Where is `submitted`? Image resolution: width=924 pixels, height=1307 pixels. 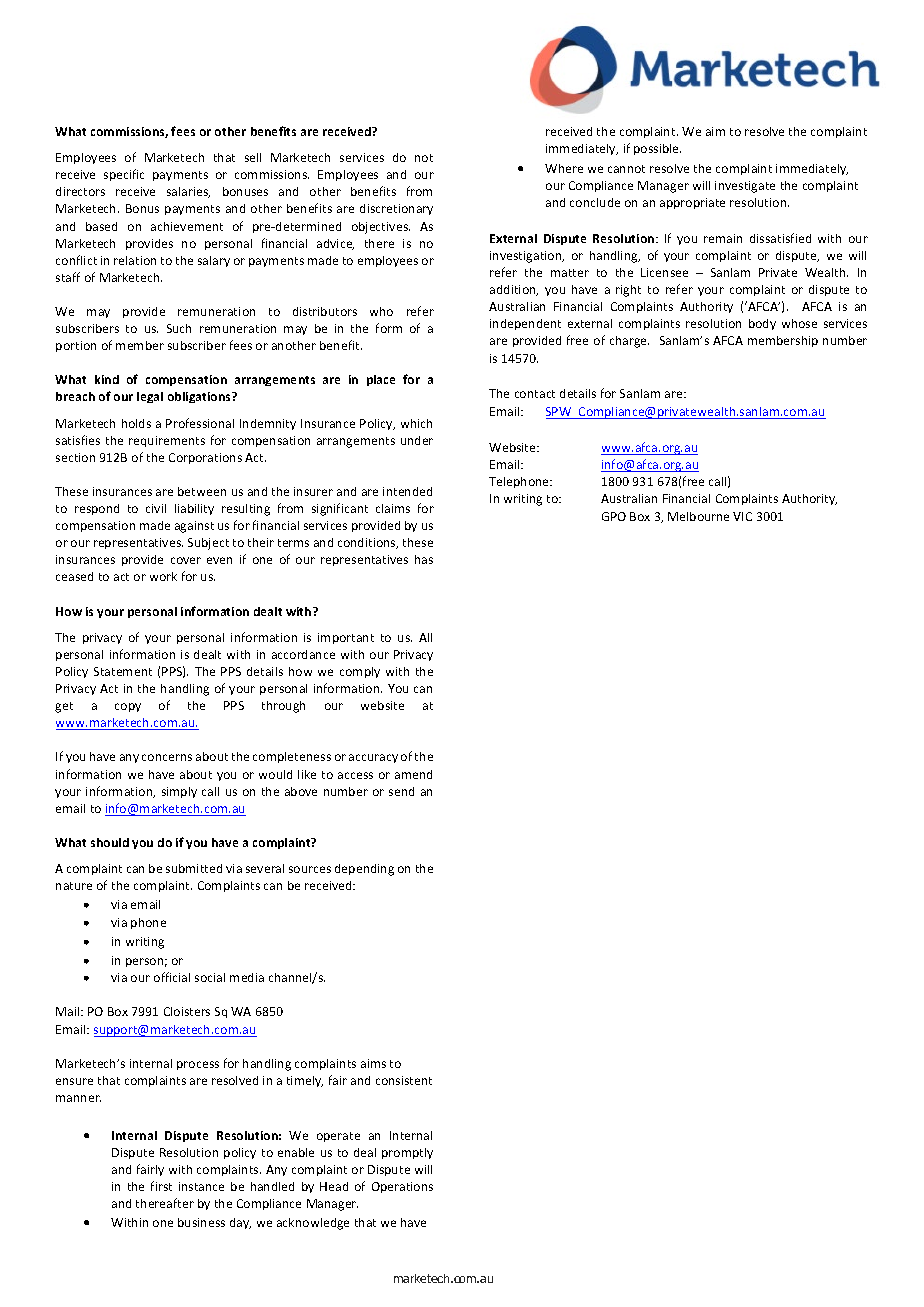 submitted is located at coordinates (194, 868).
